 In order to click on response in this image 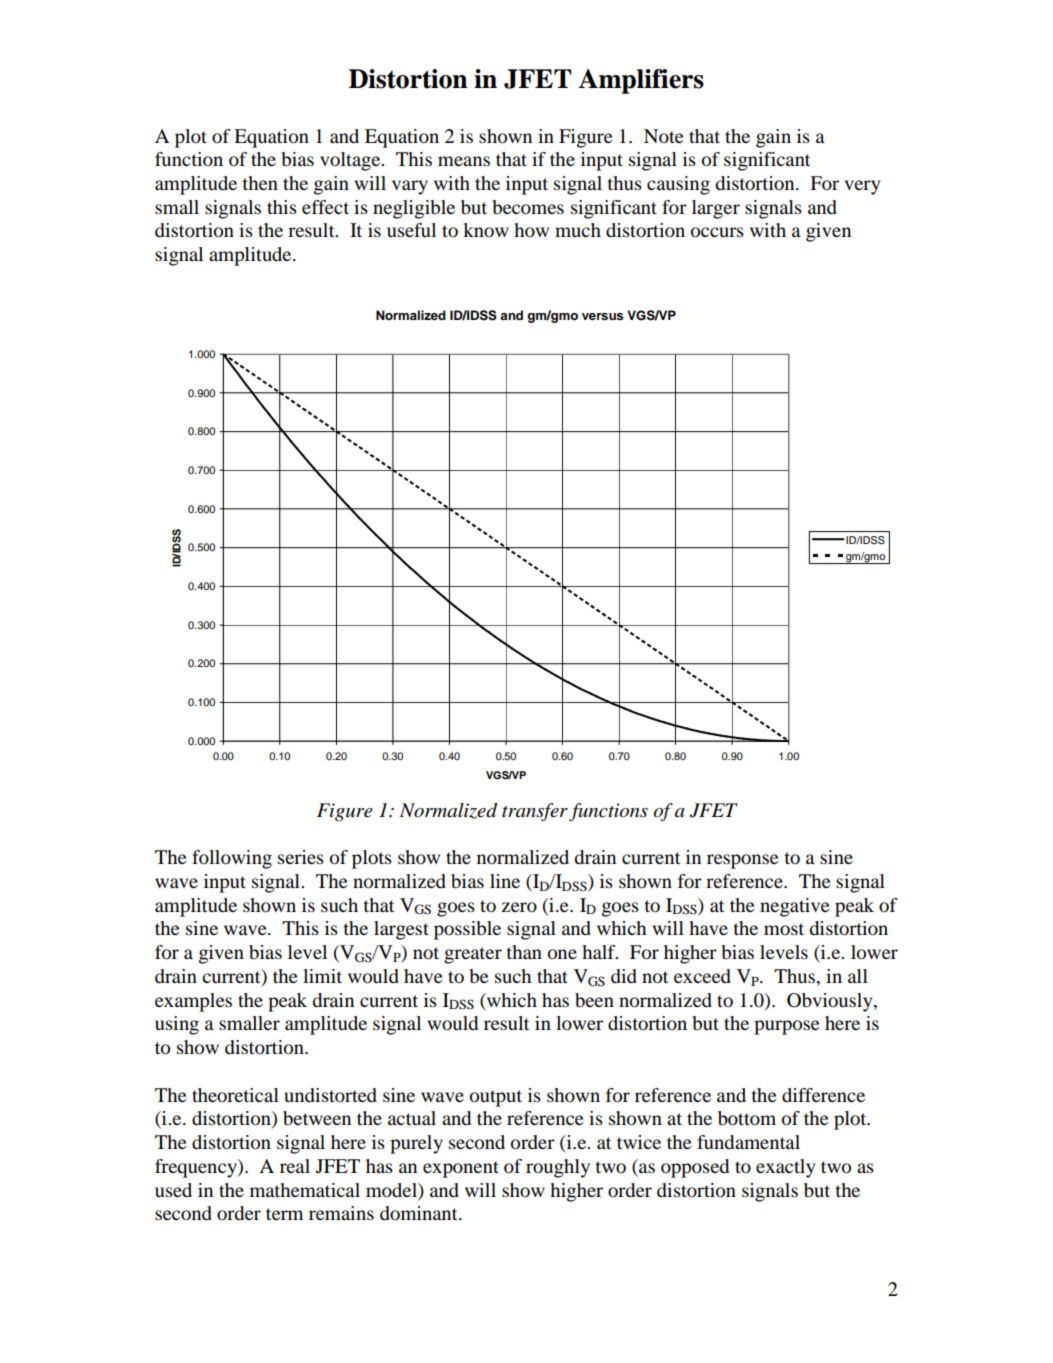, I will do `click(743, 861)`.
